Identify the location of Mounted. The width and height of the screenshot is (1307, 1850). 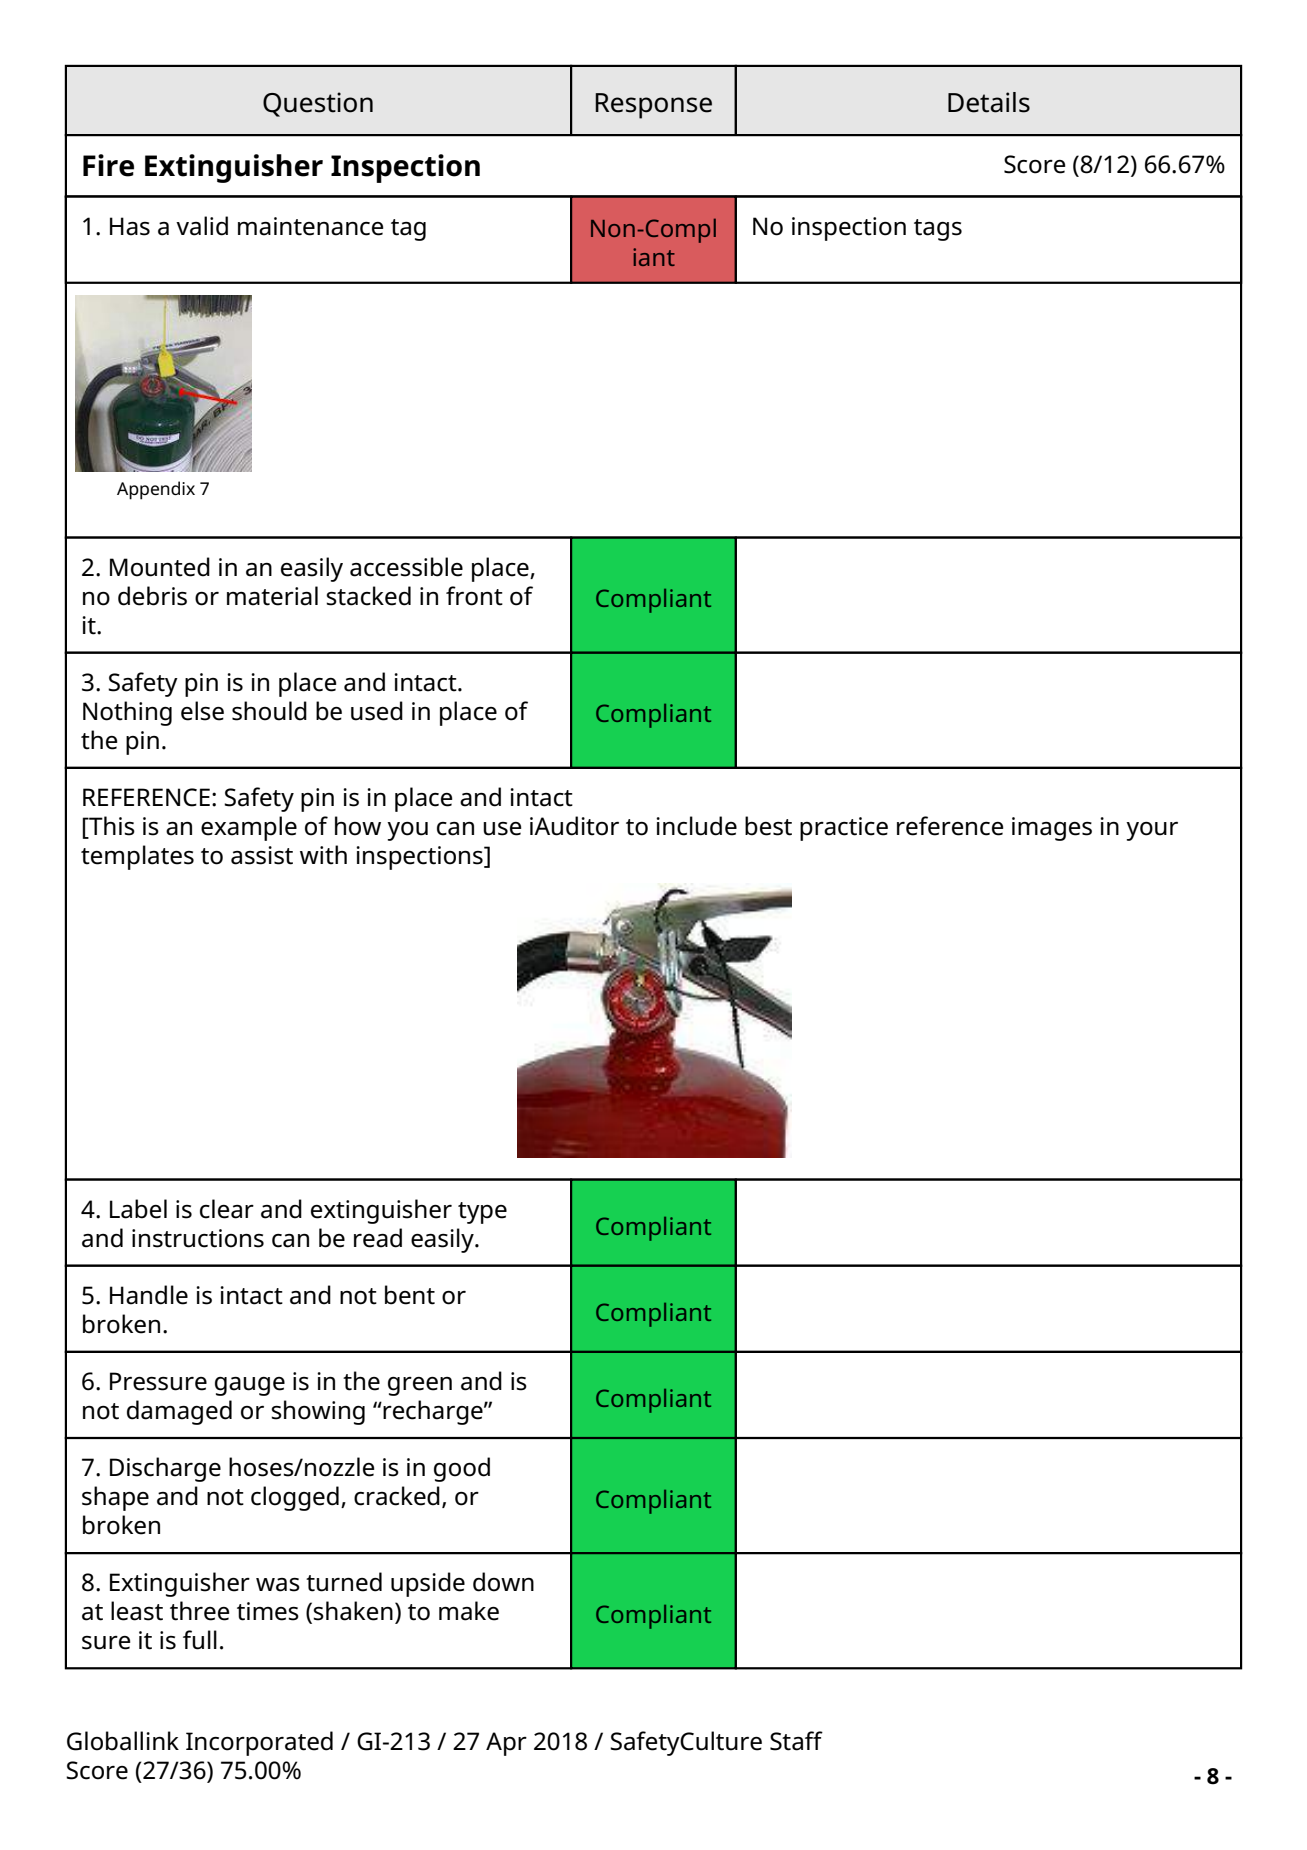
(160, 567).
